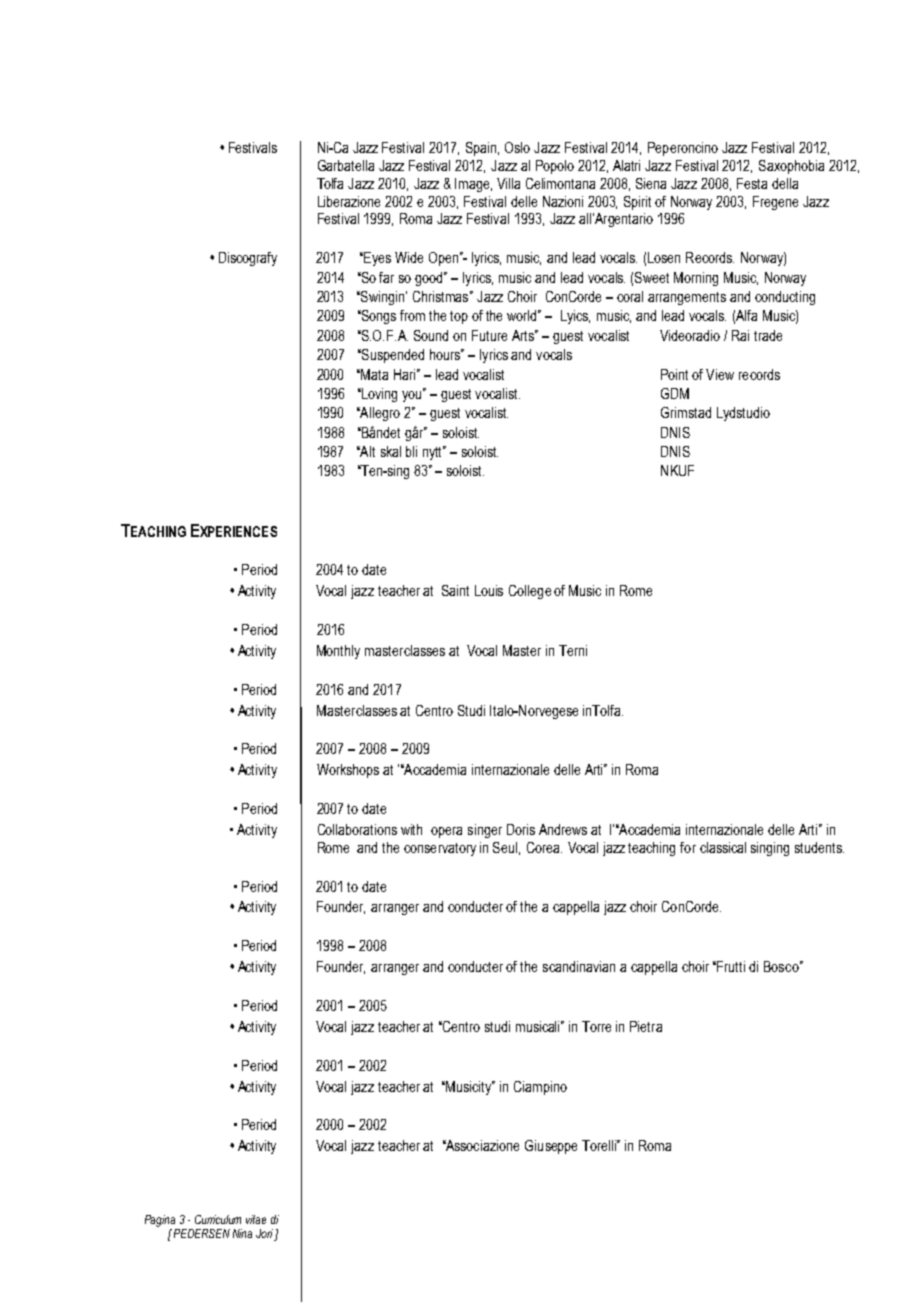  Describe the element at coordinates (374, 374) in the page. I see `Mata` at that location.
